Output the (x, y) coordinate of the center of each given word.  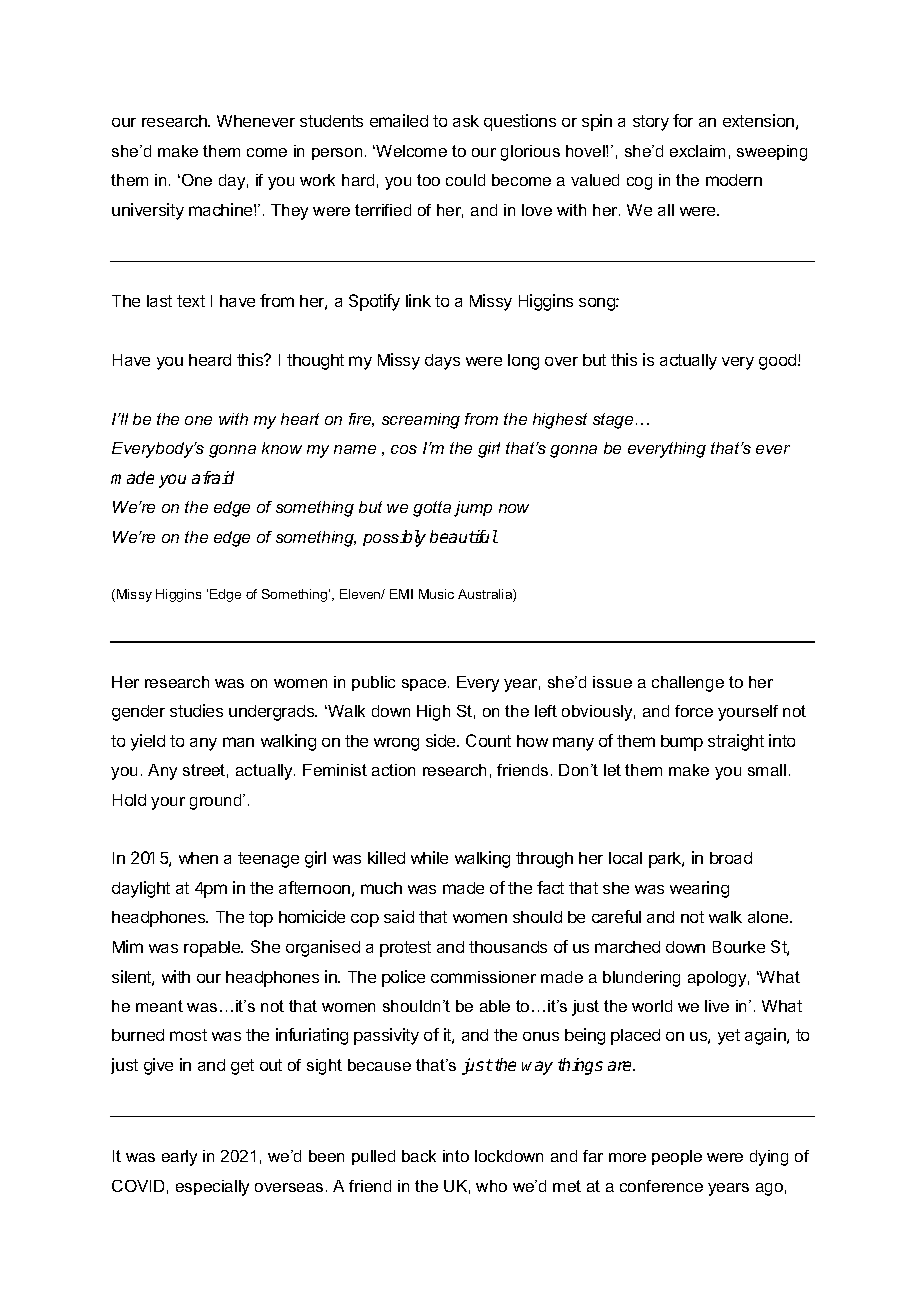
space (425, 685)
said (399, 916)
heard (210, 360)
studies (196, 710)
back (419, 1156)
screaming (421, 421)
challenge (688, 684)
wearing (699, 889)
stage (613, 421)
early (179, 1158)
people (677, 1157)
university (148, 211)
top (261, 919)
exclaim (697, 151)
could (465, 180)
